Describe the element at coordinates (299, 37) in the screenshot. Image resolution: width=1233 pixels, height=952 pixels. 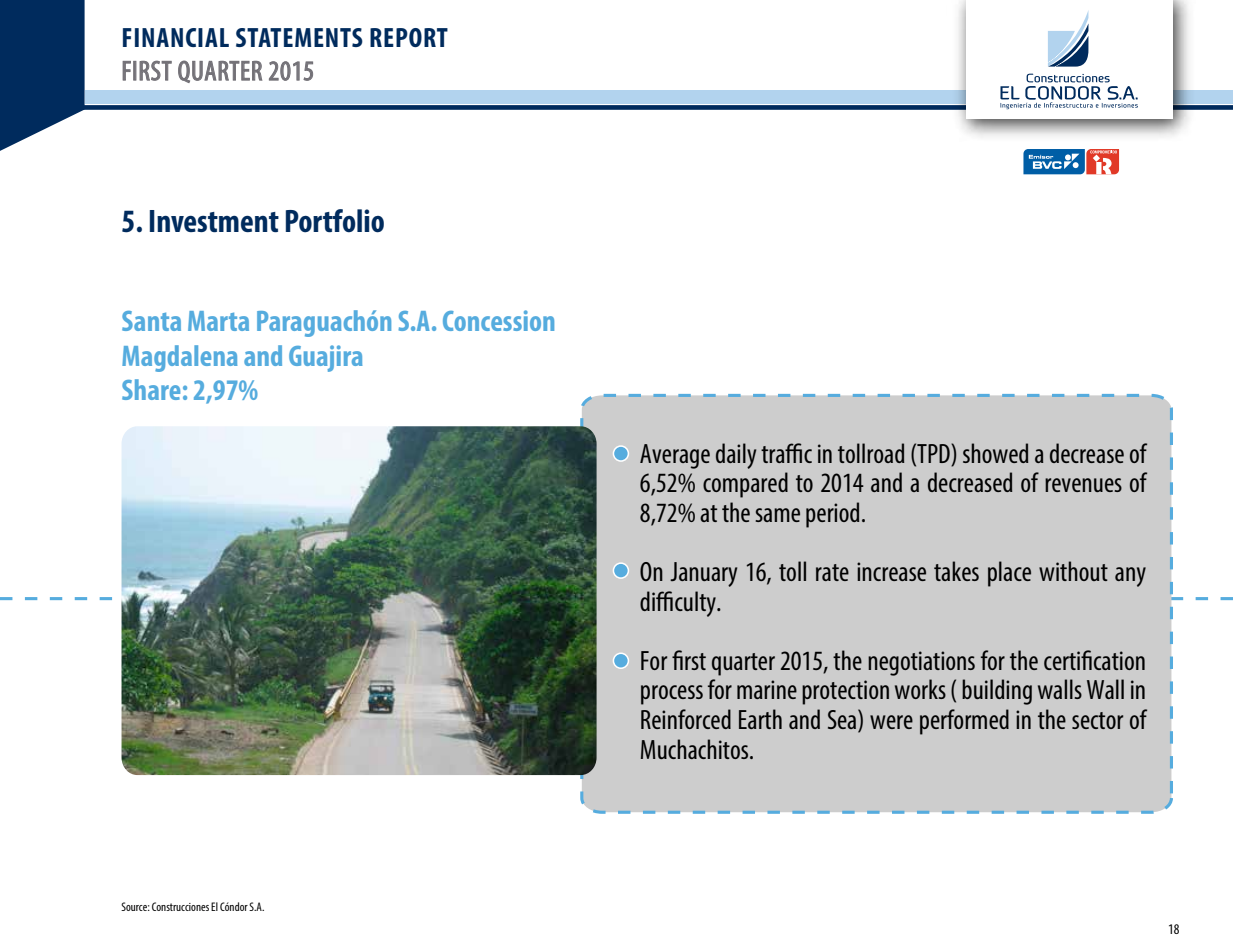
I see `STATEMENTS` at that location.
